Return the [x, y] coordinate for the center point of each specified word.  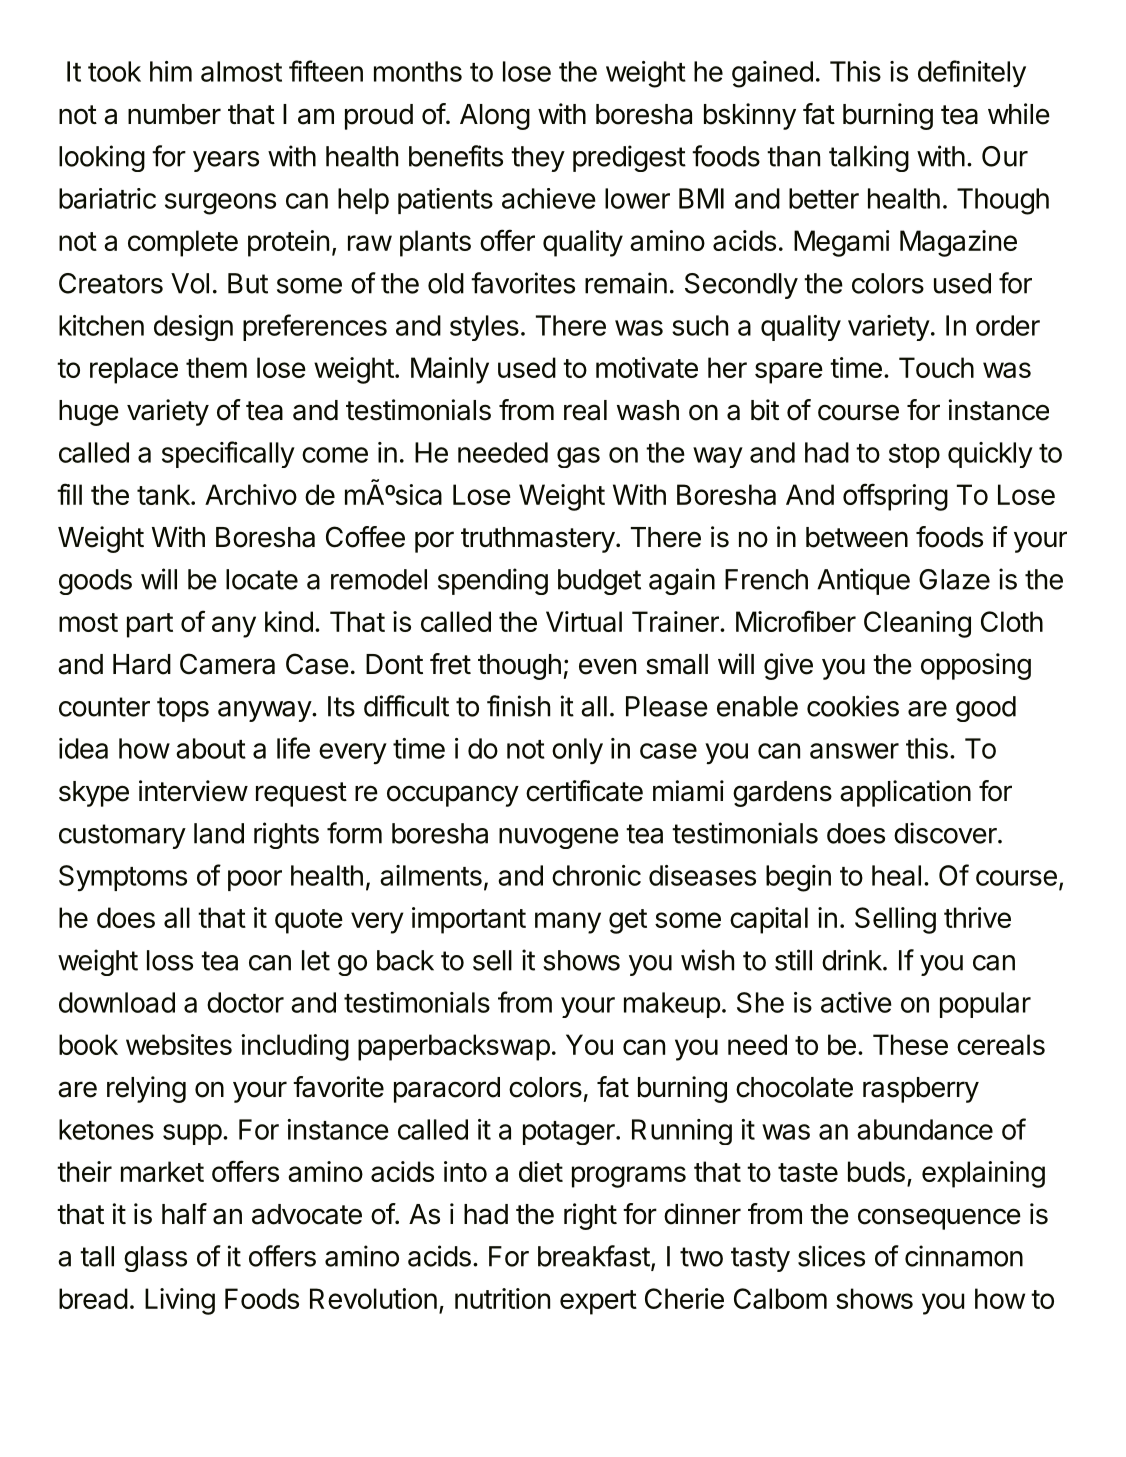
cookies [853, 706]
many [568, 923]
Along [495, 117]
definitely [972, 73]
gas [578, 457]
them [216, 367]
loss [170, 960]
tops [183, 709]
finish [518, 706]
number [174, 114]
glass [155, 1259]
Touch [936, 367]
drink [853, 960]
